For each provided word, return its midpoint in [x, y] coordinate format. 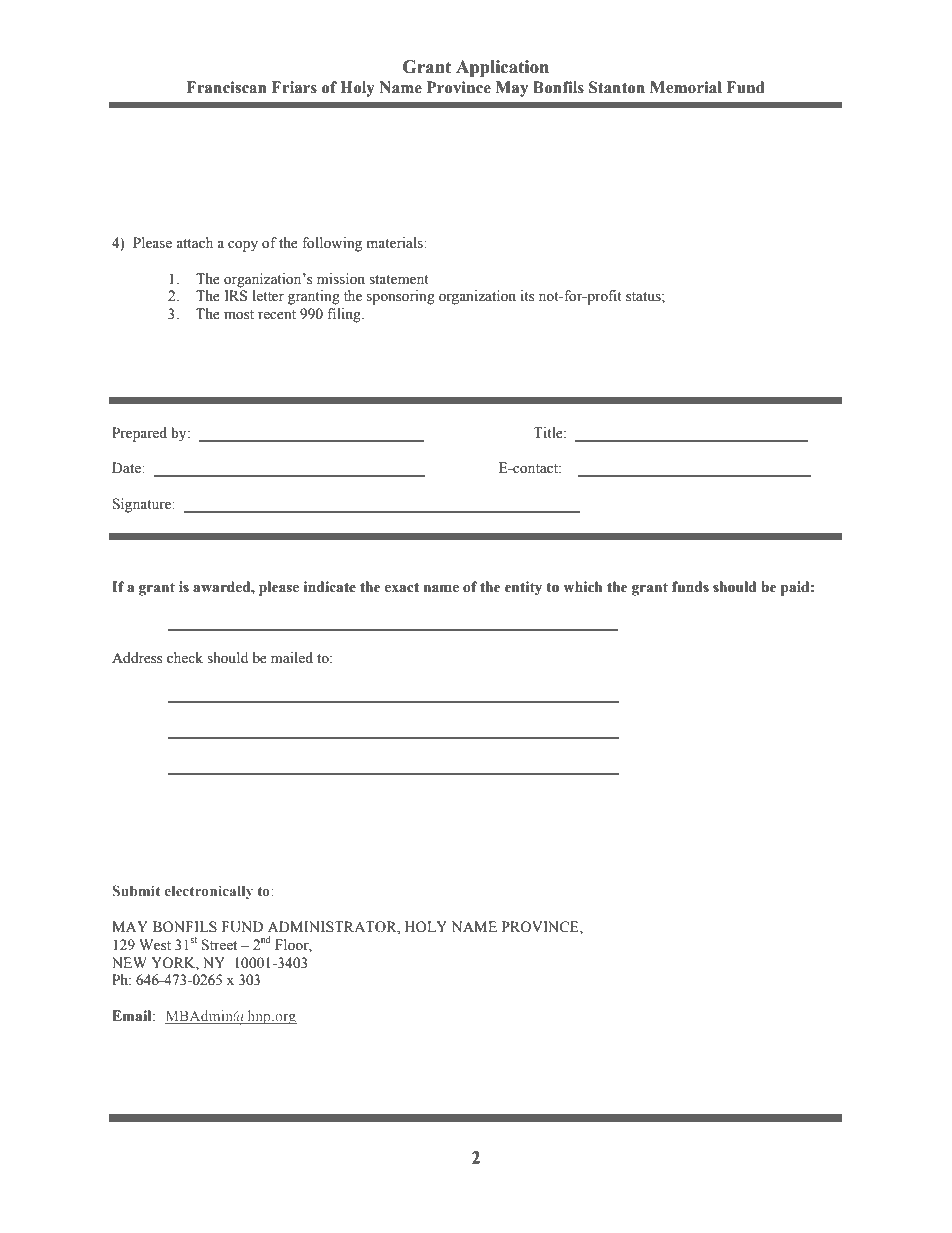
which [582, 587]
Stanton [617, 87]
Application [502, 68]
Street [219, 945]
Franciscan [227, 87]
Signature [143, 505]
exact [402, 588]
